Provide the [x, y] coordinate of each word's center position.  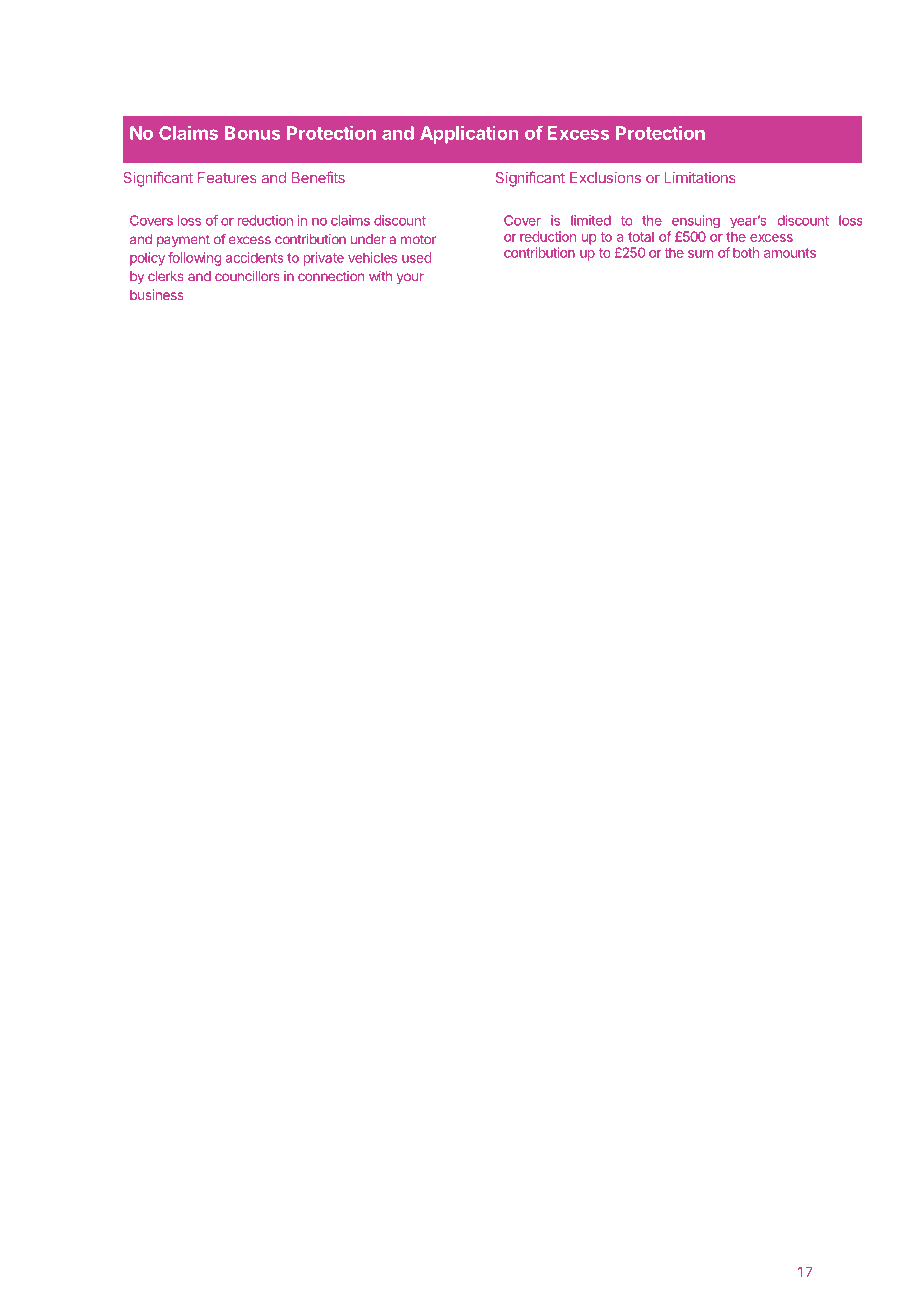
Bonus [253, 133]
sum [700, 254]
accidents [254, 257]
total [641, 237]
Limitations [700, 177]
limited [591, 220]
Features [227, 177]
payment [183, 241]
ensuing [696, 222]
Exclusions [605, 177]
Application [469, 134]
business [157, 294]
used [416, 257]
